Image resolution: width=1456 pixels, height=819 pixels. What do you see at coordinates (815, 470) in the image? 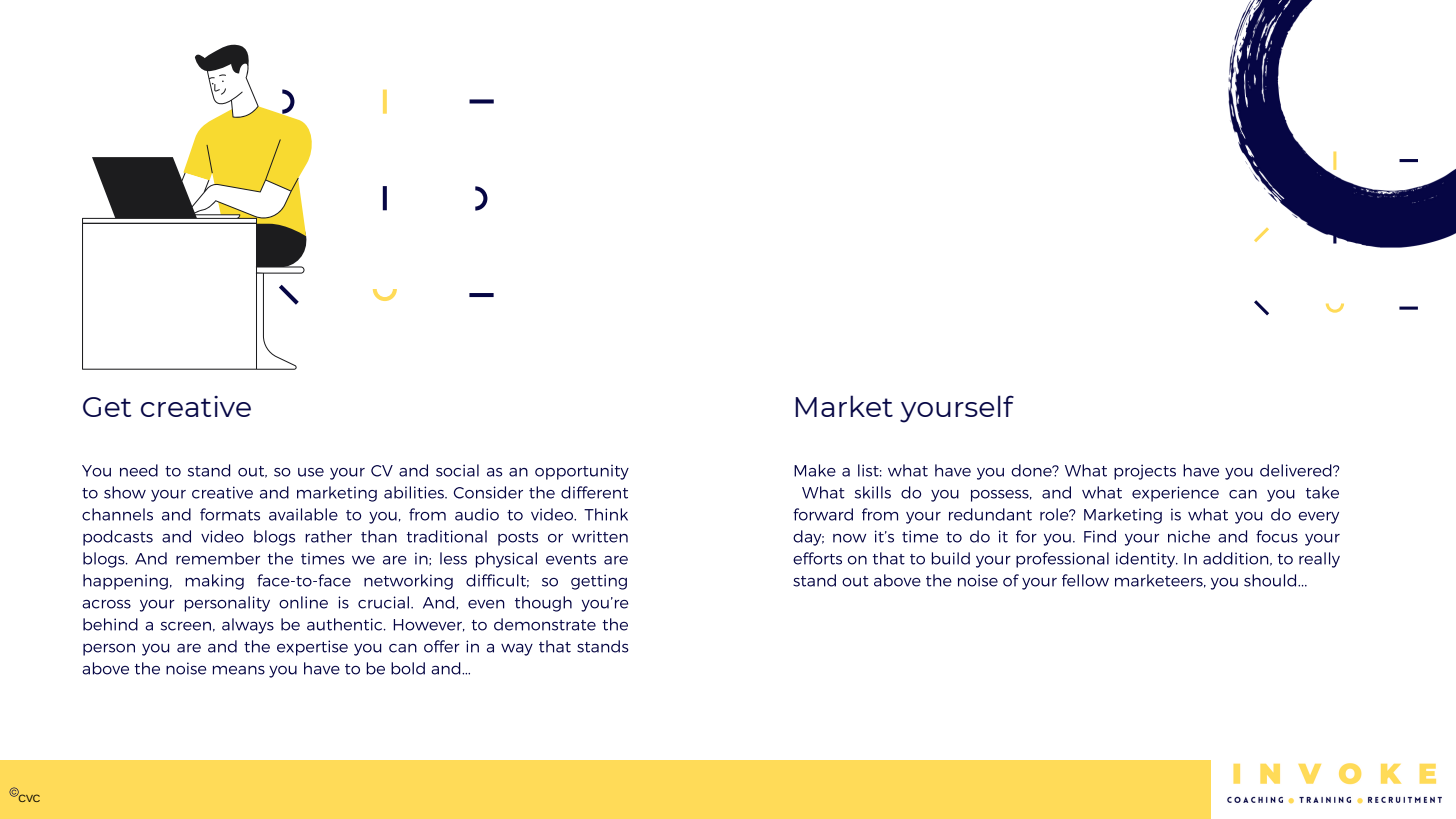
I see `Make` at bounding box center [815, 470].
